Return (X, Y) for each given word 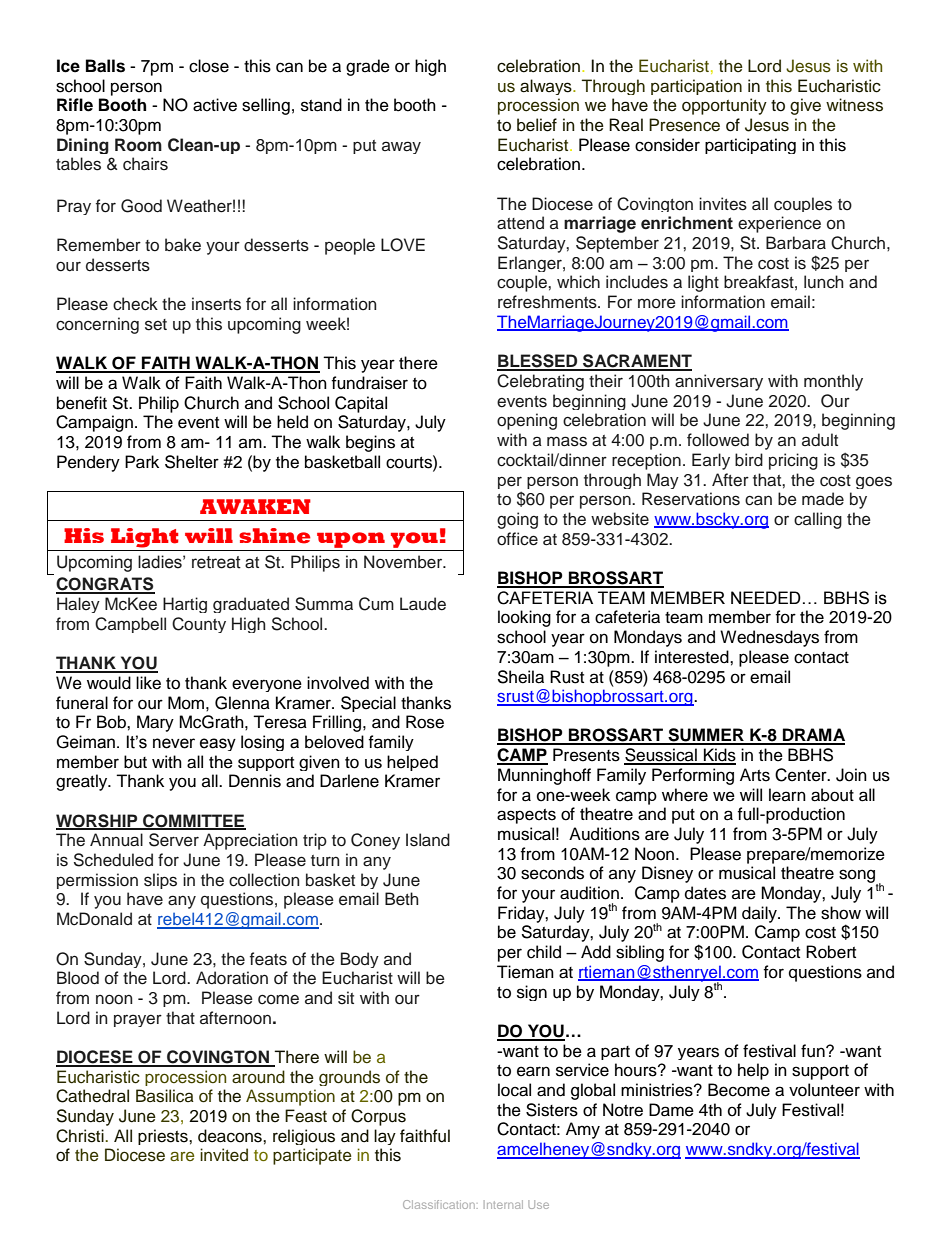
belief (537, 125)
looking (524, 618)
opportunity (724, 106)
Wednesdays (769, 638)
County (199, 625)
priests (164, 1137)
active (215, 105)
